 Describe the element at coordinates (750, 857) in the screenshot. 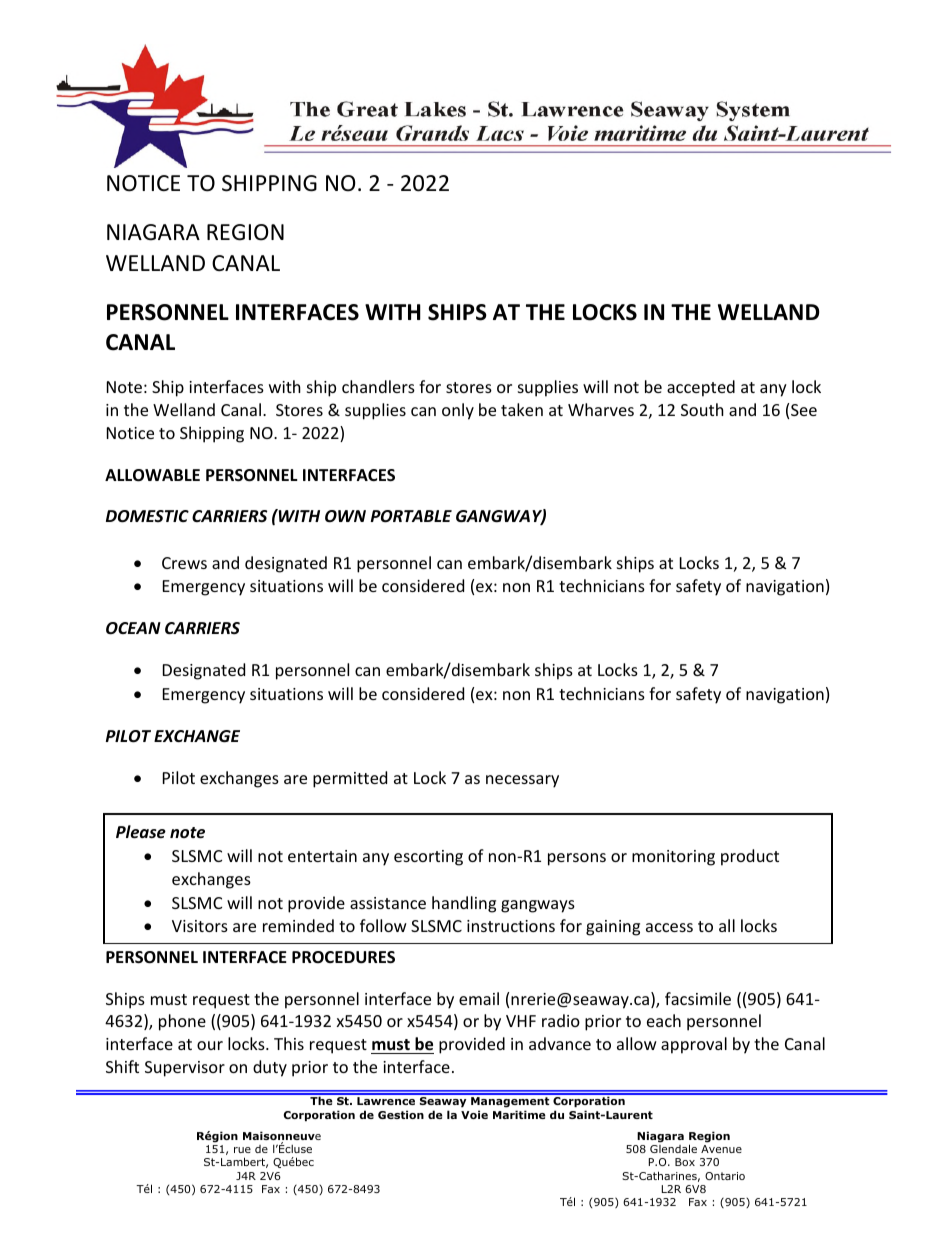

I see `product` at that location.
